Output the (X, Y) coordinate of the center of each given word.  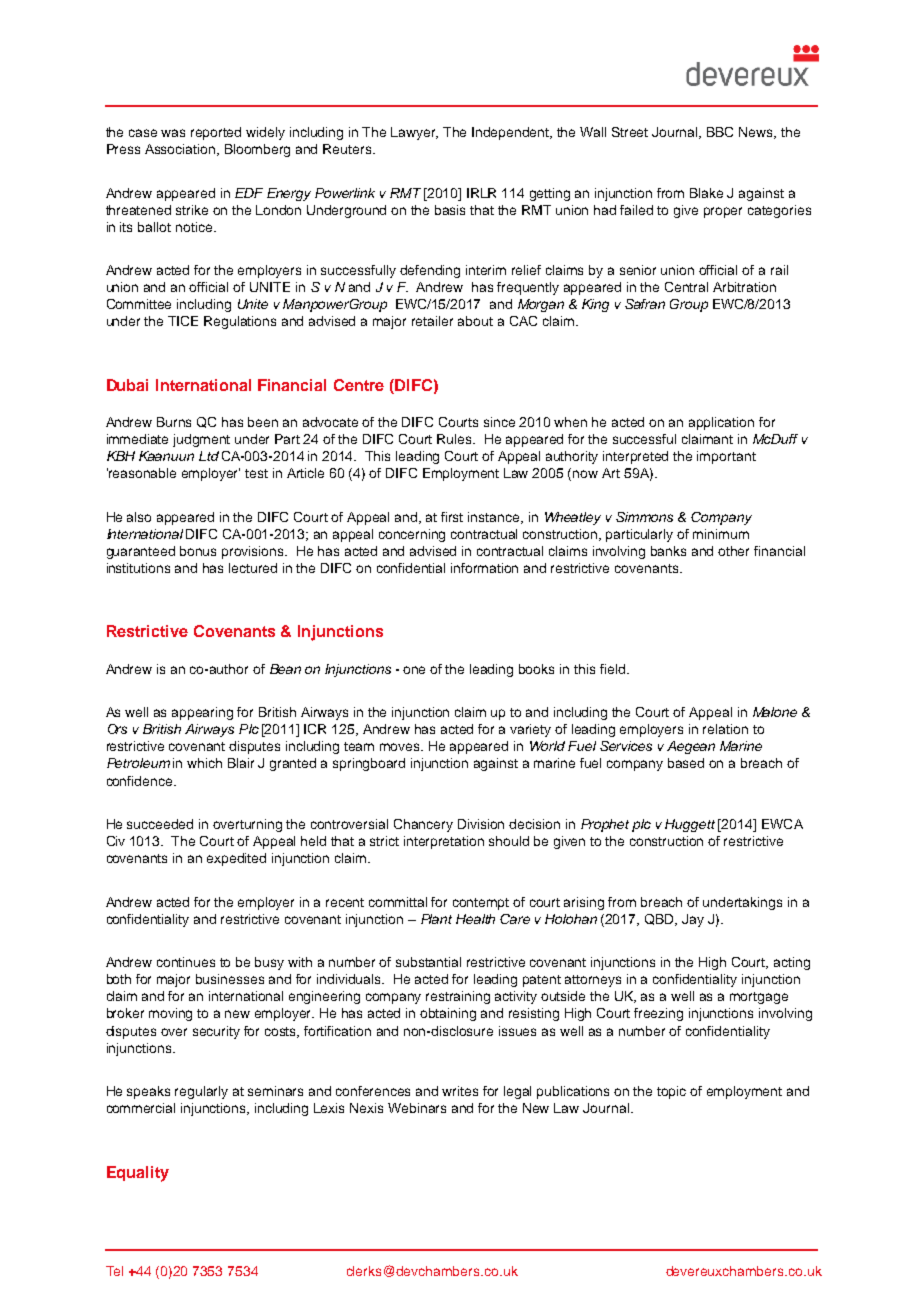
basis (450, 210)
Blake (706, 193)
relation (725, 729)
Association (181, 150)
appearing (202, 713)
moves (401, 747)
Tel (114, 1271)
